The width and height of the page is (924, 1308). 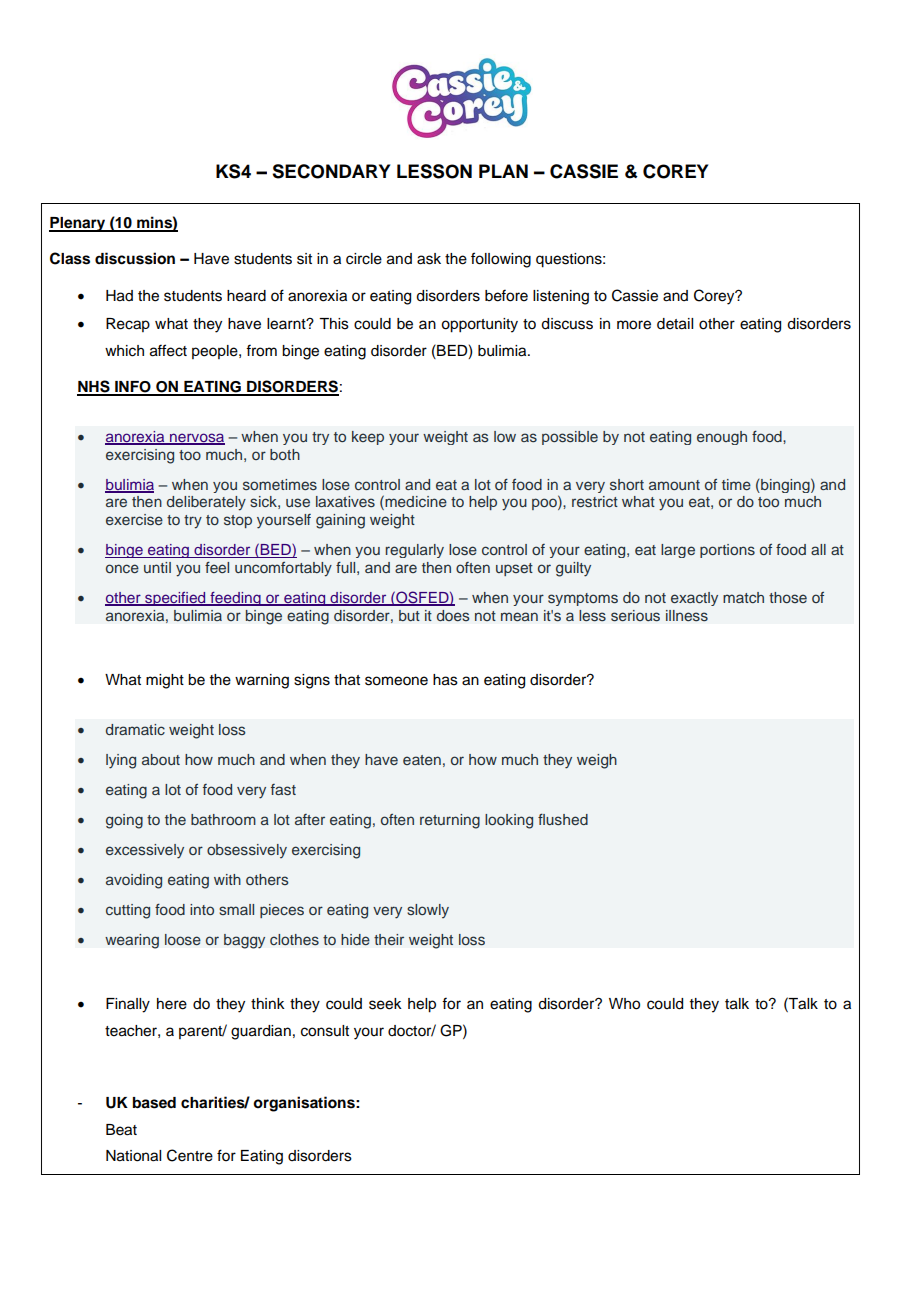 I want to click on detail, so click(x=675, y=324).
